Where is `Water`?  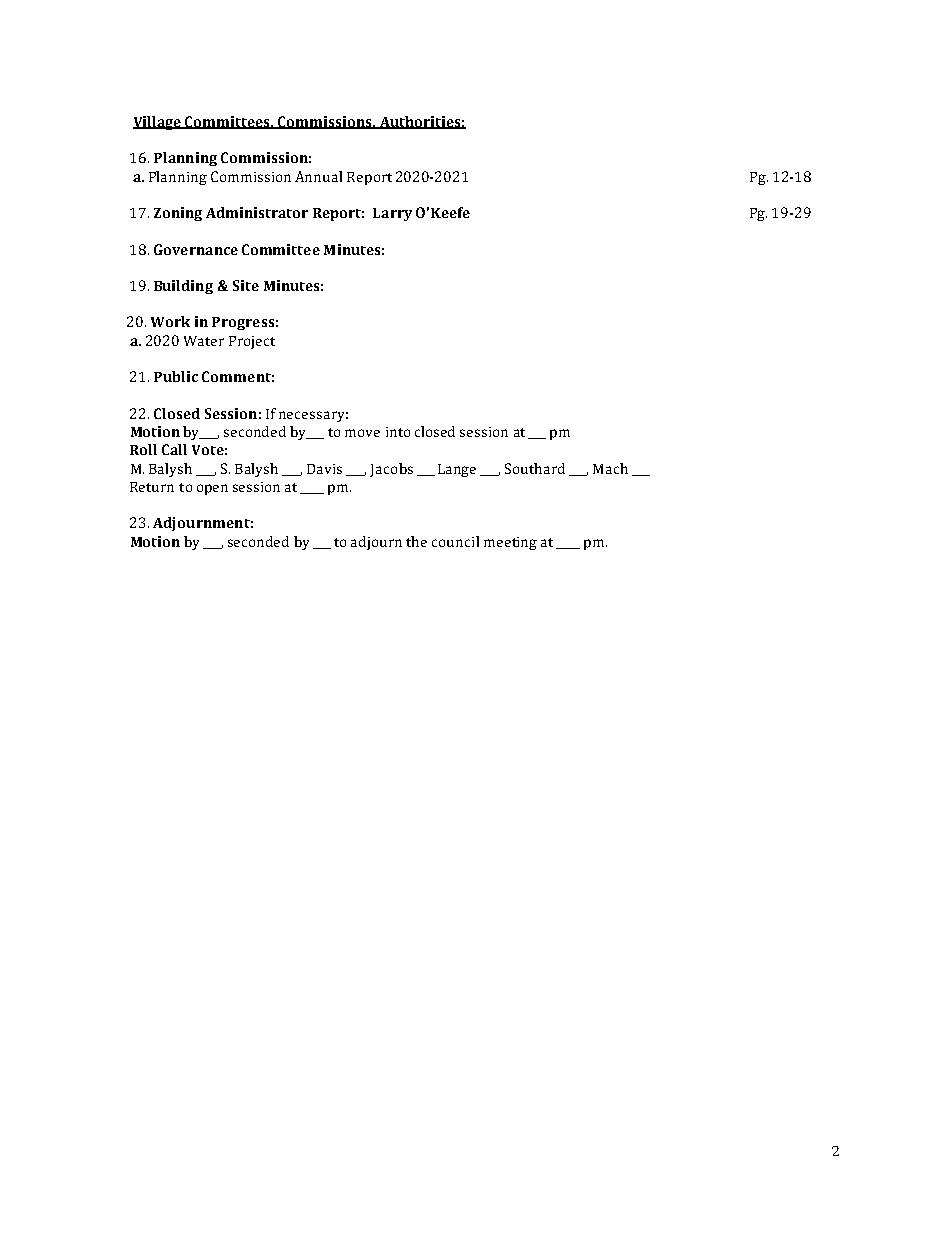
Water is located at coordinates (204, 341).
